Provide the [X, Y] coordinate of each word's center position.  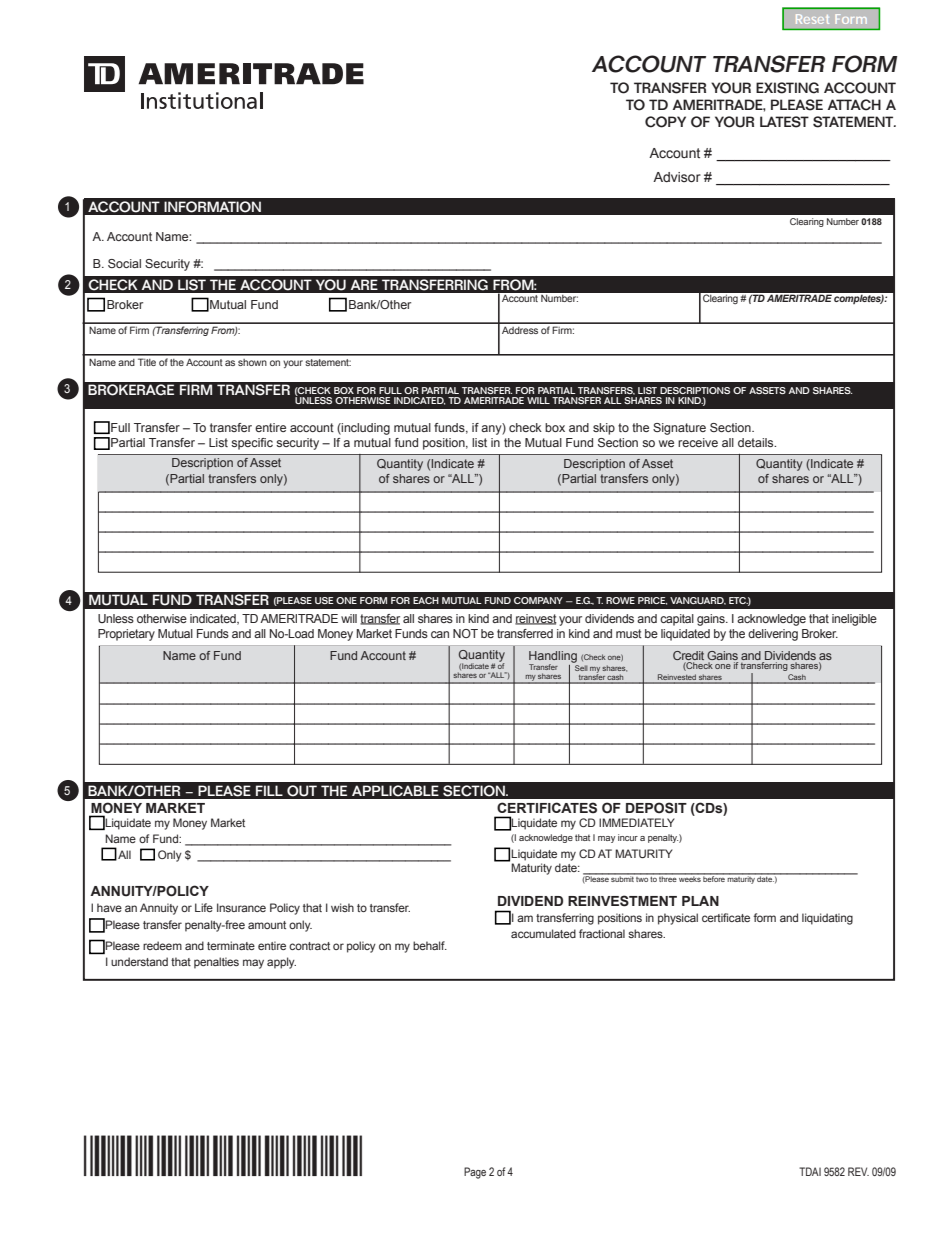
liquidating [827, 919]
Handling [553, 658]
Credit [688, 655]
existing [787, 88]
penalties [216, 963]
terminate [231, 945]
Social [124, 263]
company [538, 600]
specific [252, 444]
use [324, 600]
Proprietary [126, 635]
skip [604, 429]
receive [698, 442]
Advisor [677, 177]
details [757, 442]
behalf [430, 945]
